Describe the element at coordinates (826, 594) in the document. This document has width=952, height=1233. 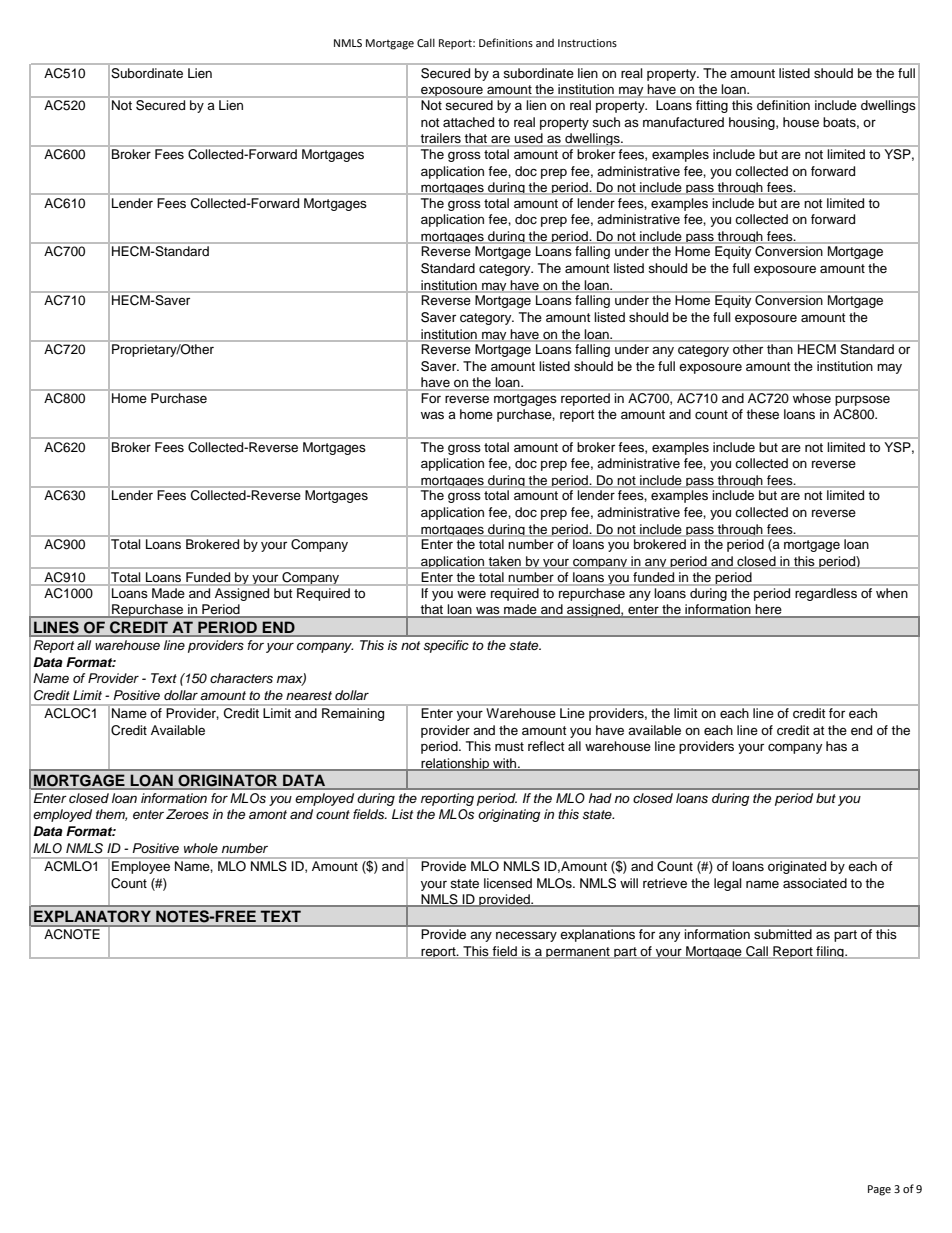
I see `regardless` at that location.
